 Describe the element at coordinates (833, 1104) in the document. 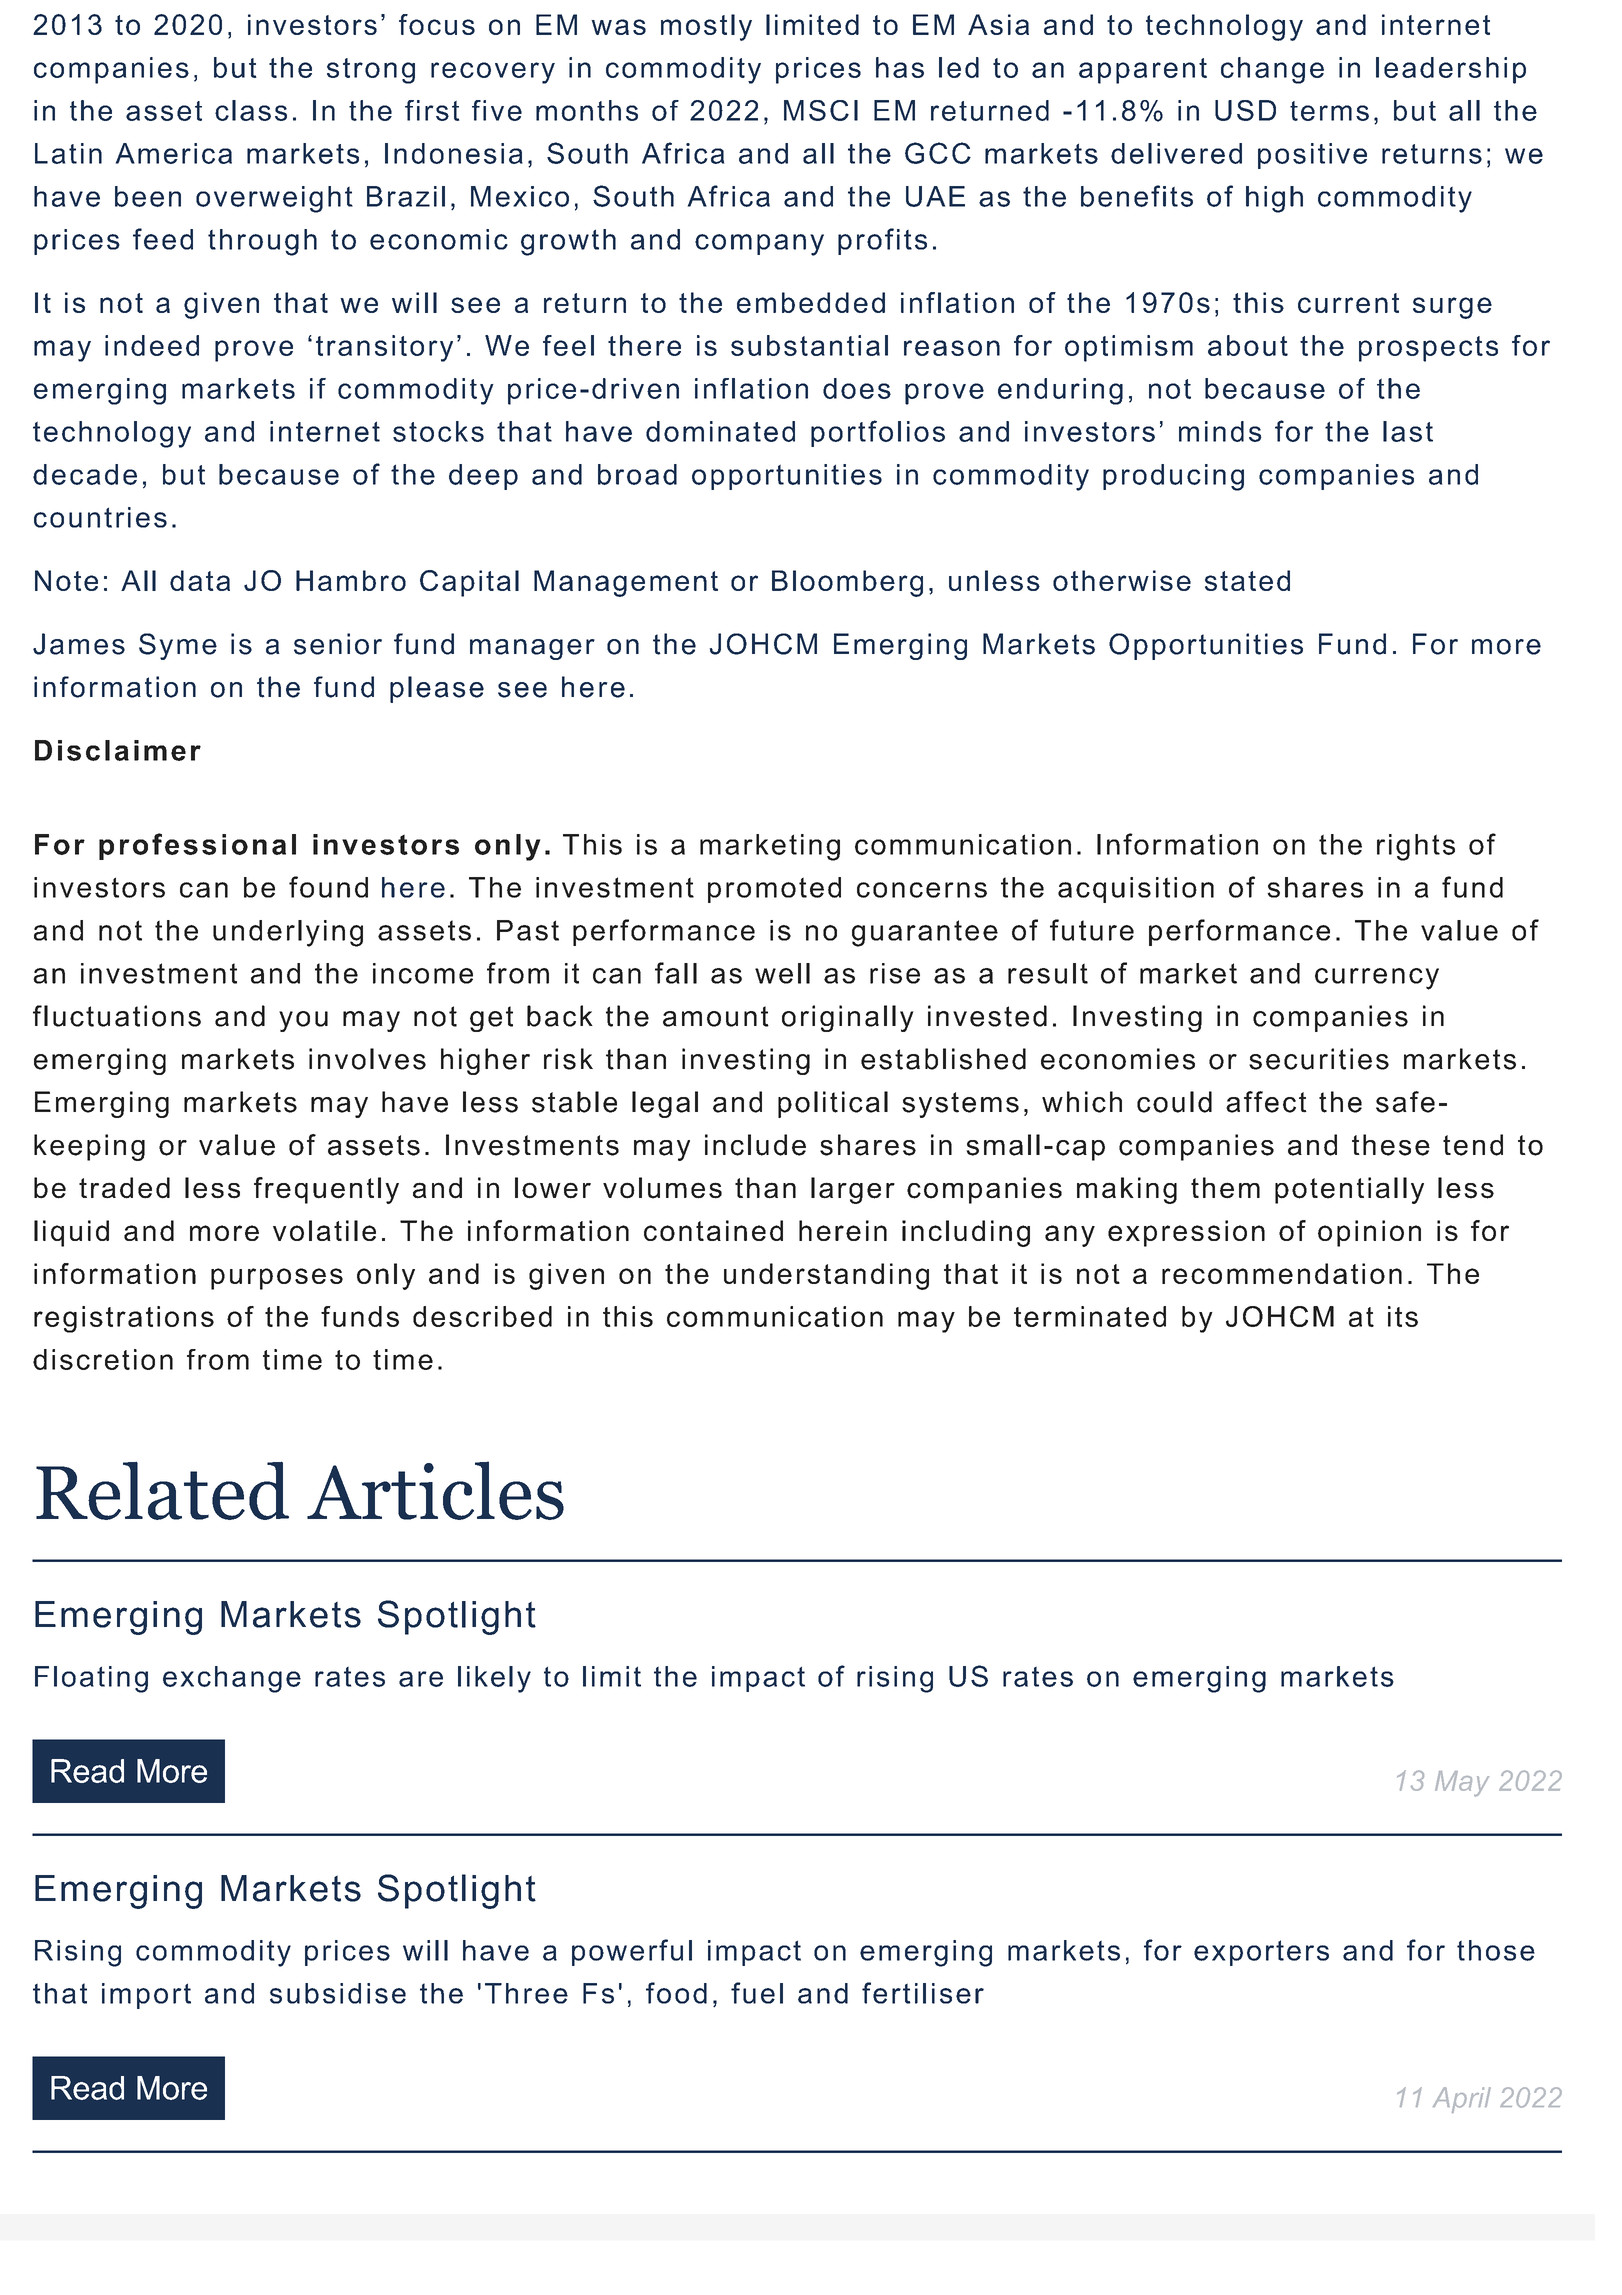

I see `political` at that location.
